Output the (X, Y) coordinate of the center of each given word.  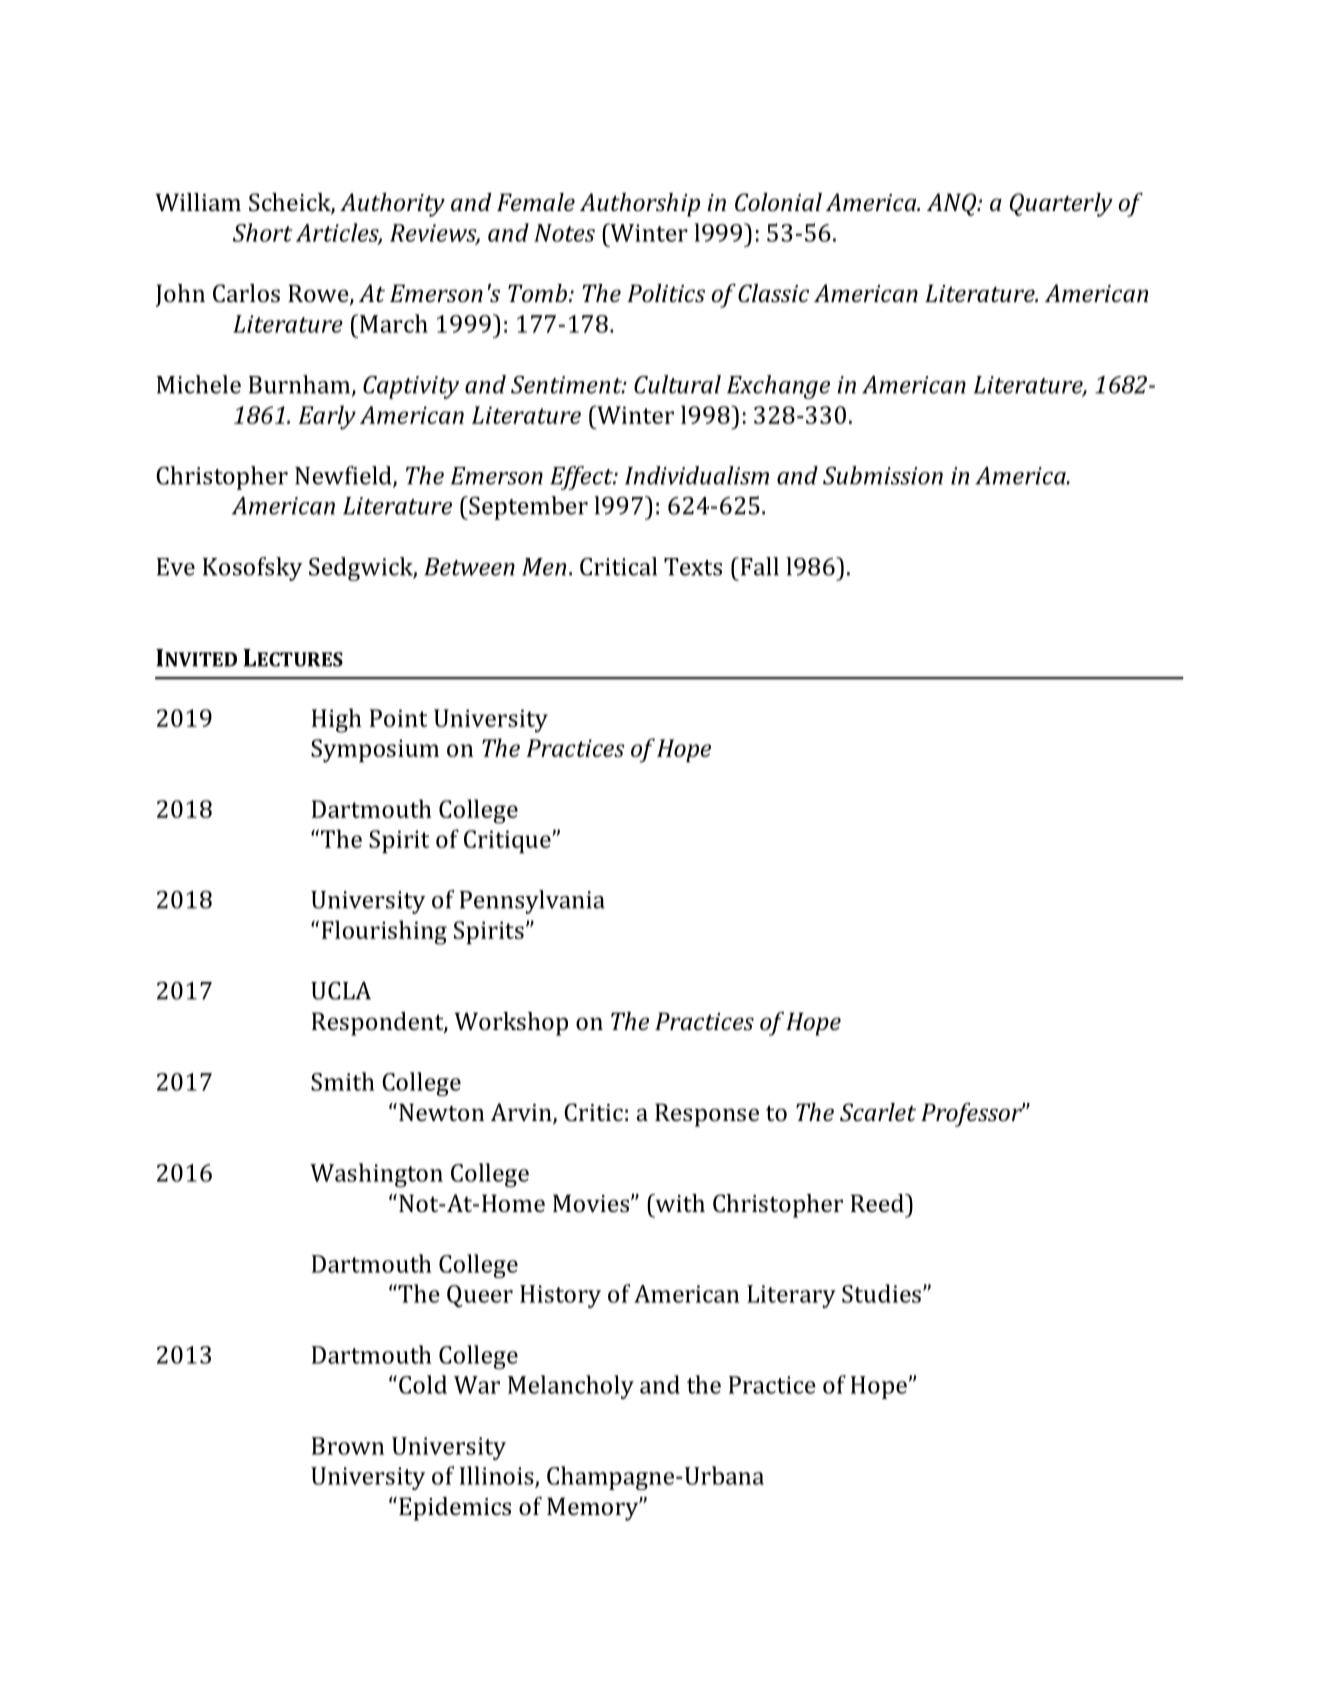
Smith (342, 1081)
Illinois (498, 1476)
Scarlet (878, 1112)
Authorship (640, 205)
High (337, 720)
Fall (758, 566)
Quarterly (1061, 205)
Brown (348, 1446)
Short (262, 232)
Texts (693, 567)
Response (707, 1115)
